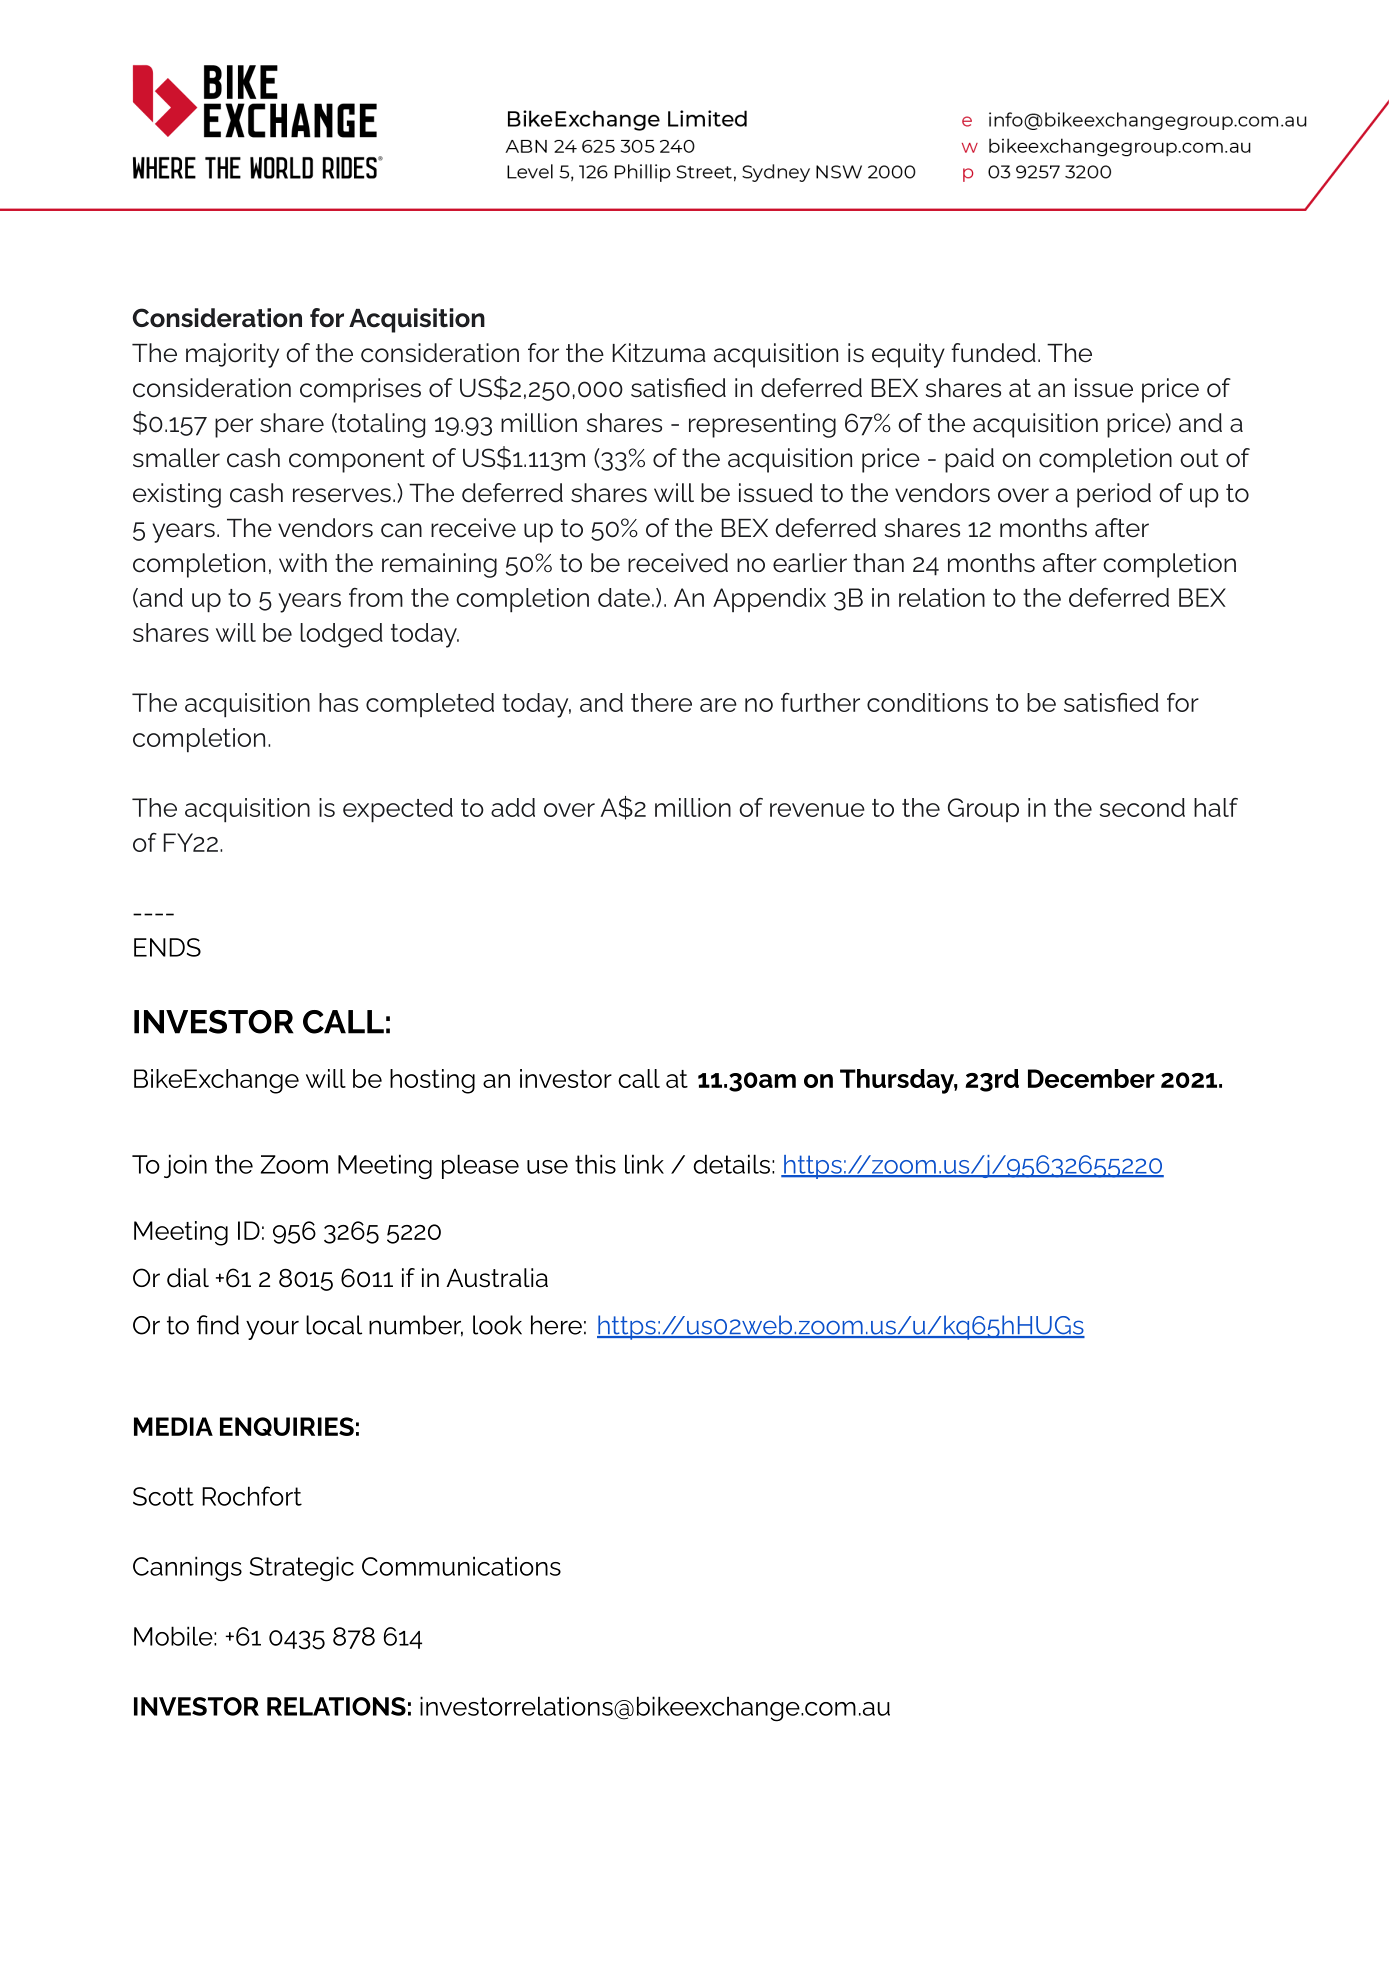 Image resolution: width=1390 pixels, height=1963 pixels. I want to click on ENDS, so click(167, 947).
